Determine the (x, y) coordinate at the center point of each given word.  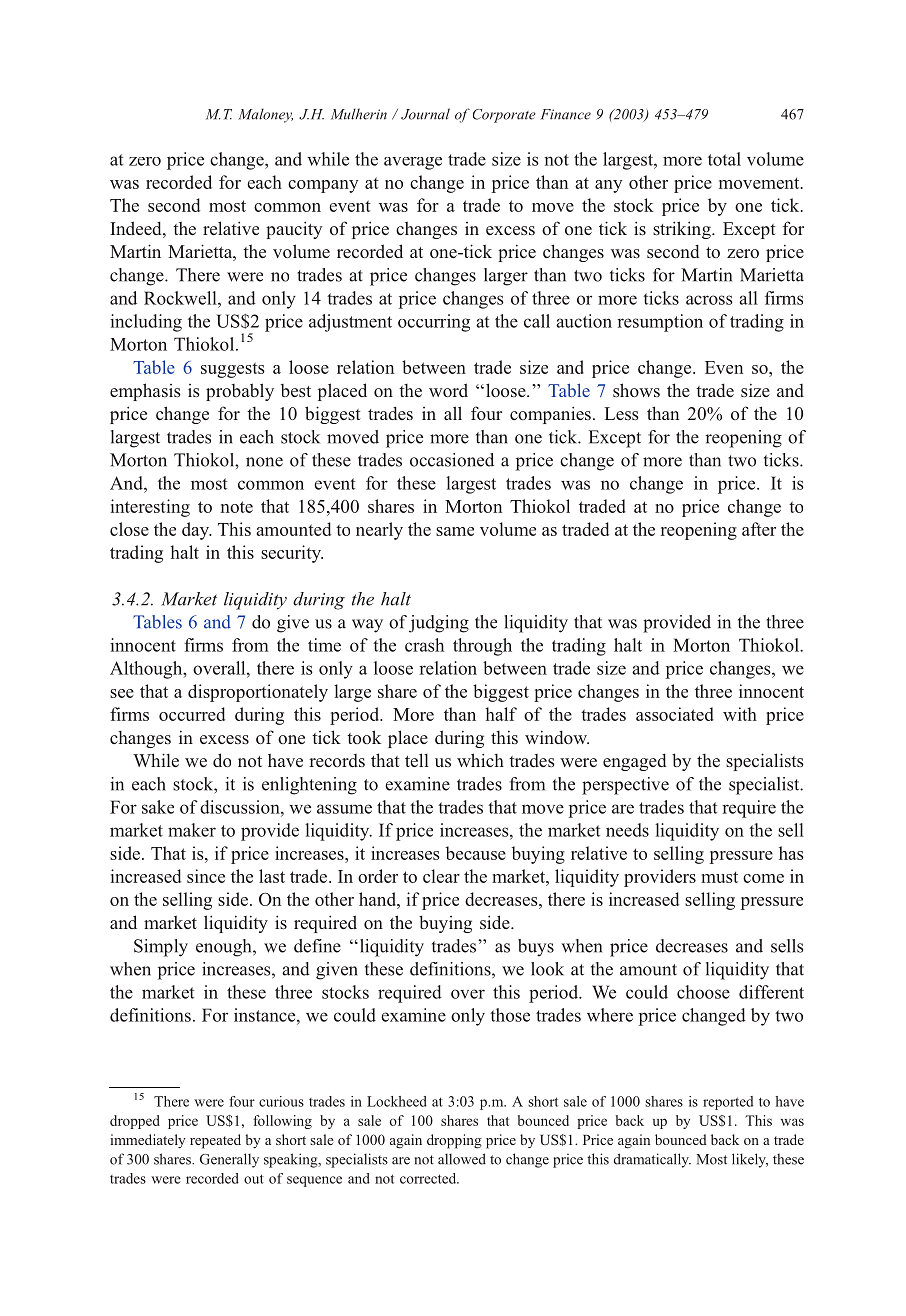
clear (441, 876)
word (448, 390)
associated (675, 714)
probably (240, 392)
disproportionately (258, 693)
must (719, 877)
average (413, 163)
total (724, 159)
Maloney (265, 115)
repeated (215, 1141)
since (206, 876)
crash (424, 645)
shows (636, 390)
